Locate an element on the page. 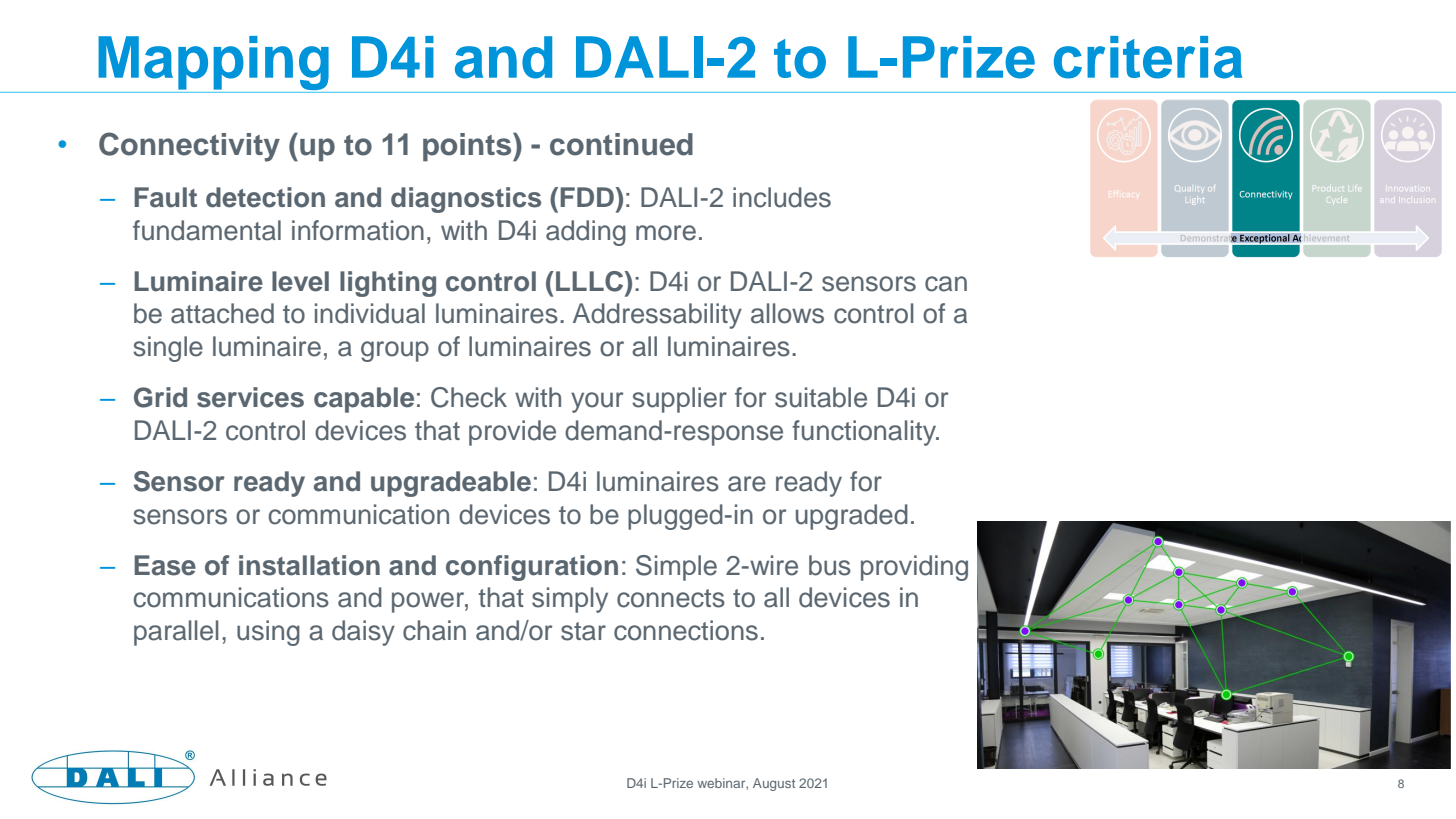 The height and width of the document is (819, 1456). Mapping is located at coordinates (213, 64).
